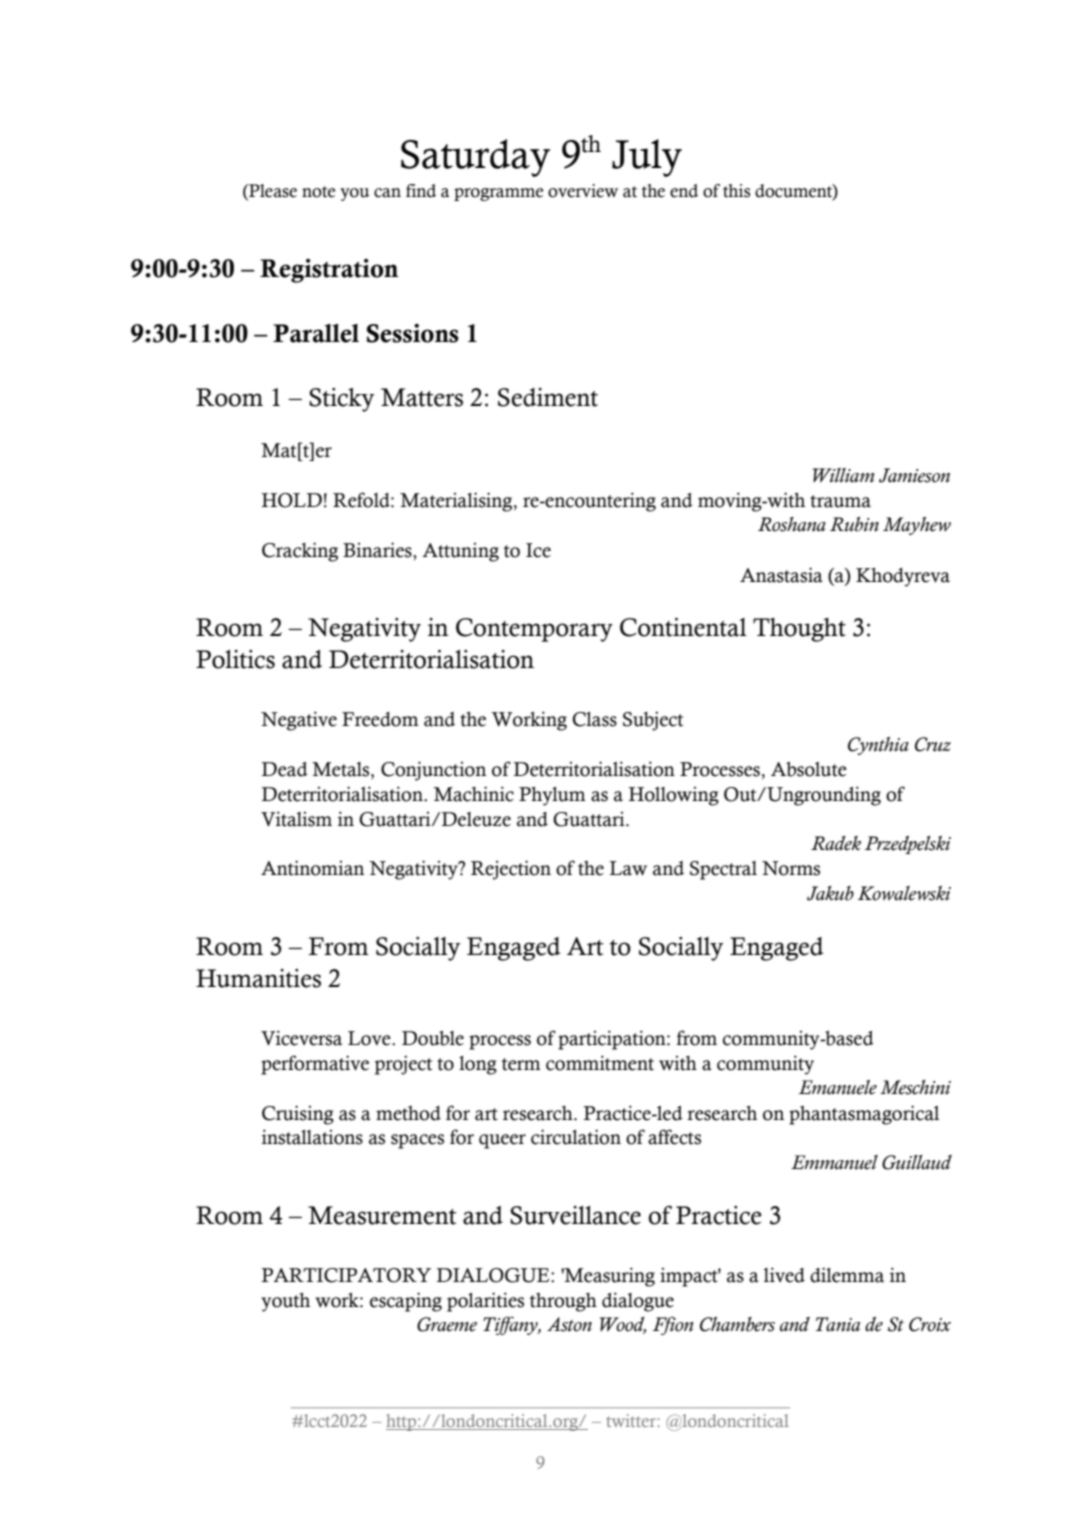 The width and height of the page is (1081, 1528). I want to click on through, so click(563, 1302).
